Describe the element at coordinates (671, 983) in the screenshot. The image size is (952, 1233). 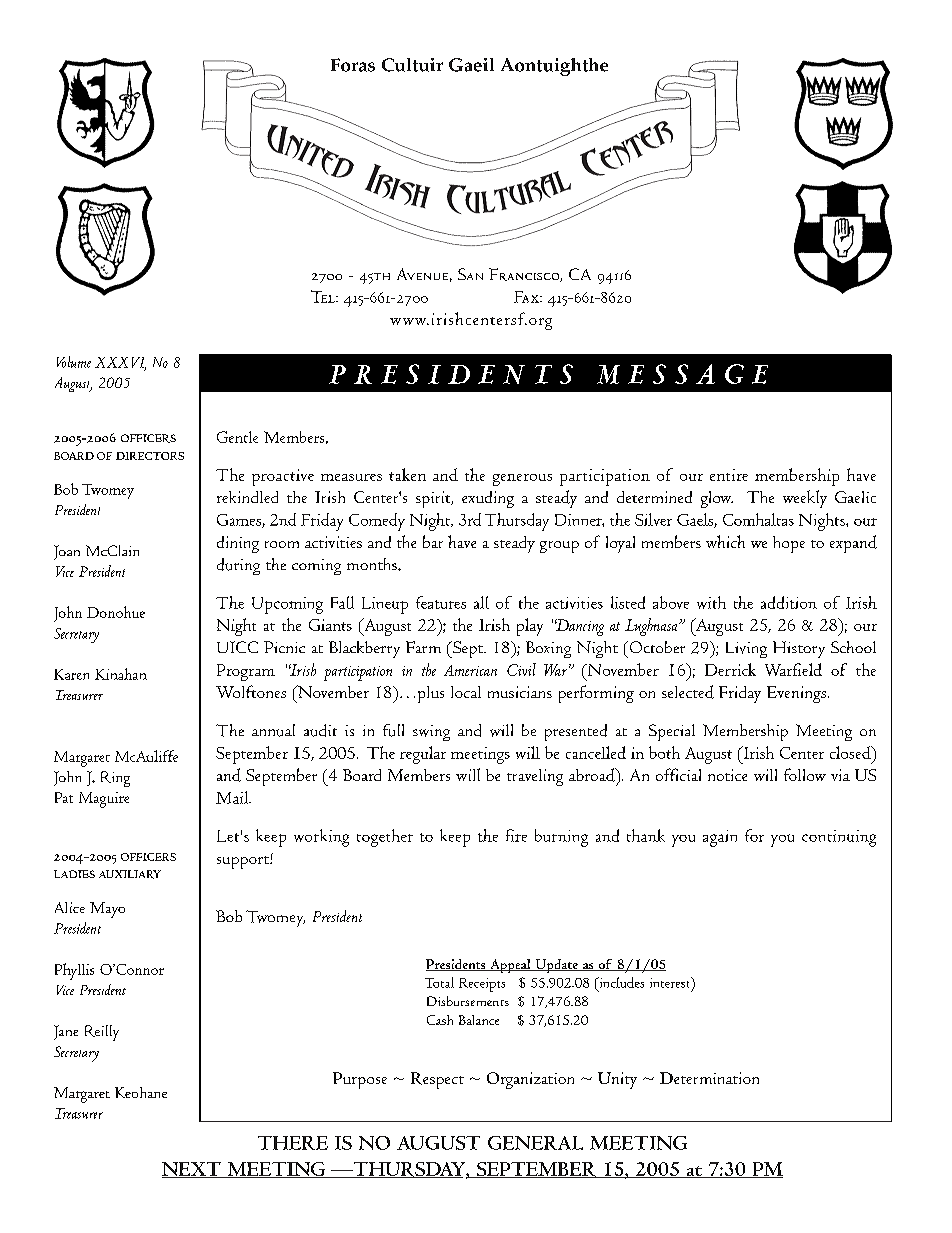
I see `interest` at that location.
